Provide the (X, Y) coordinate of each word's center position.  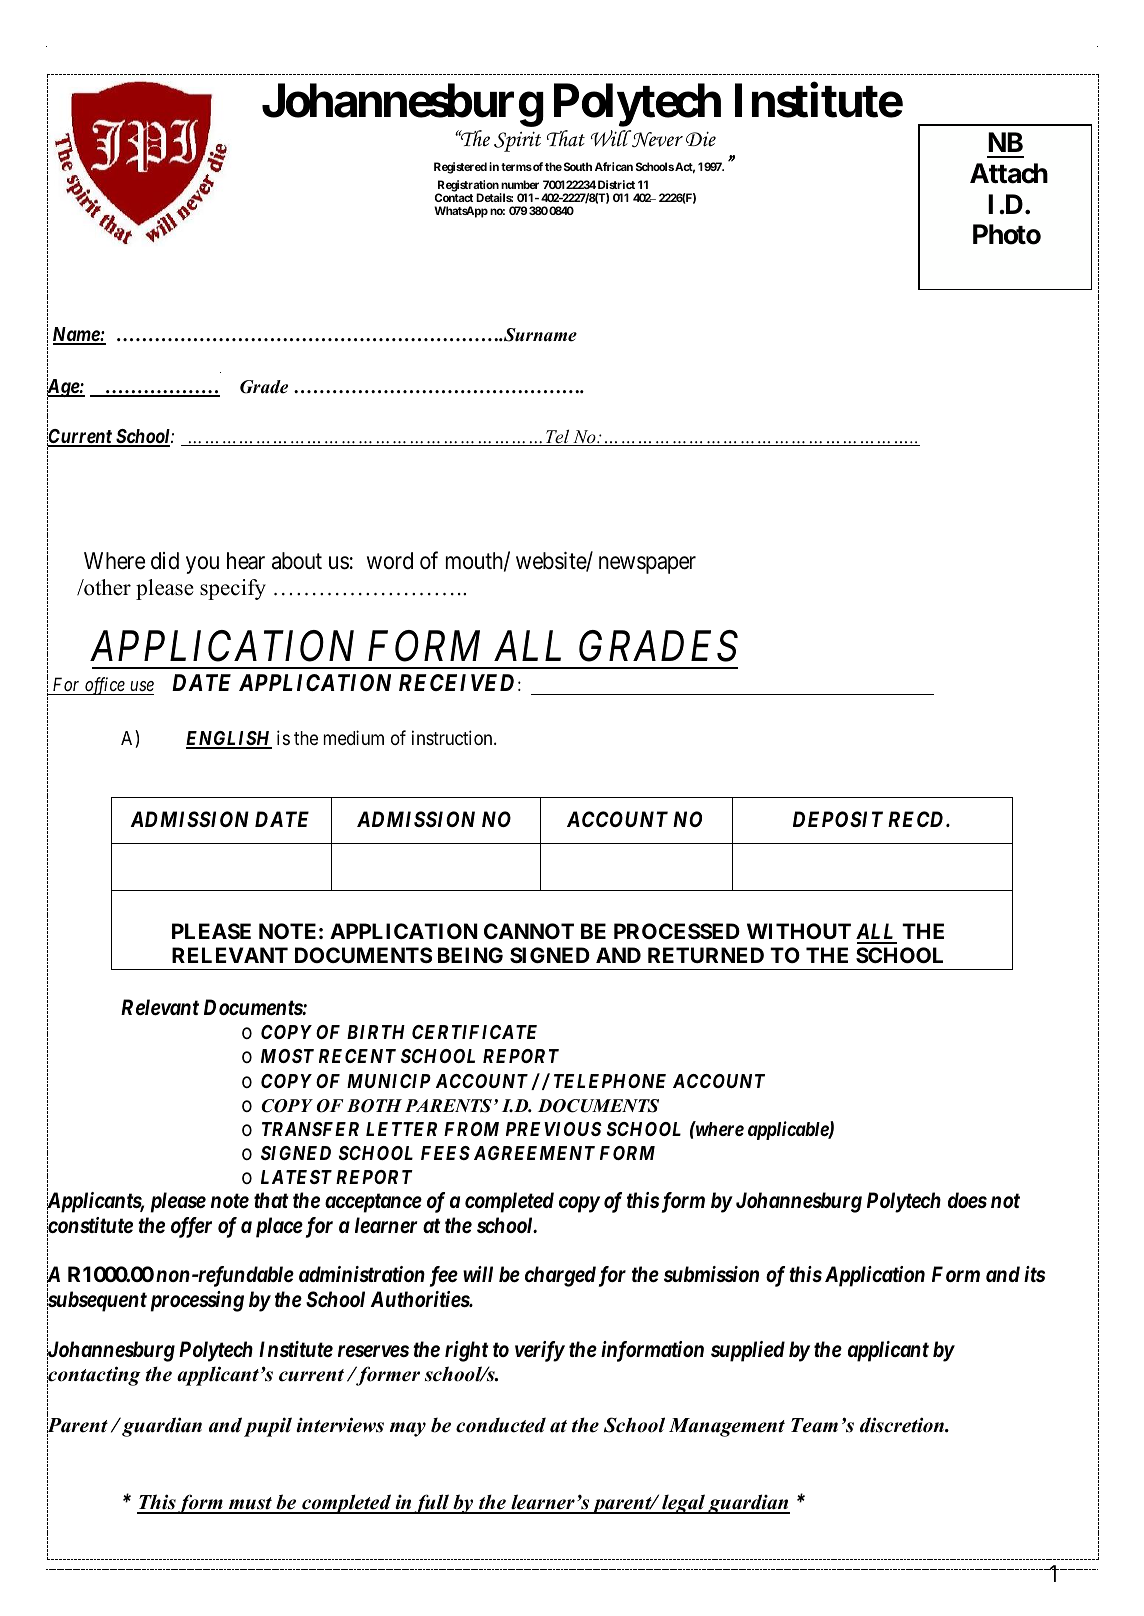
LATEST (296, 1177)
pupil (268, 1427)
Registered (460, 168)
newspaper (647, 565)
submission (711, 1274)
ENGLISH (229, 739)
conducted (501, 1425)
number (520, 184)
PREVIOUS (554, 1129)
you (202, 565)
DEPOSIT (838, 819)
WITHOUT (799, 931)
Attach (1009, 173)
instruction (453, 737)
